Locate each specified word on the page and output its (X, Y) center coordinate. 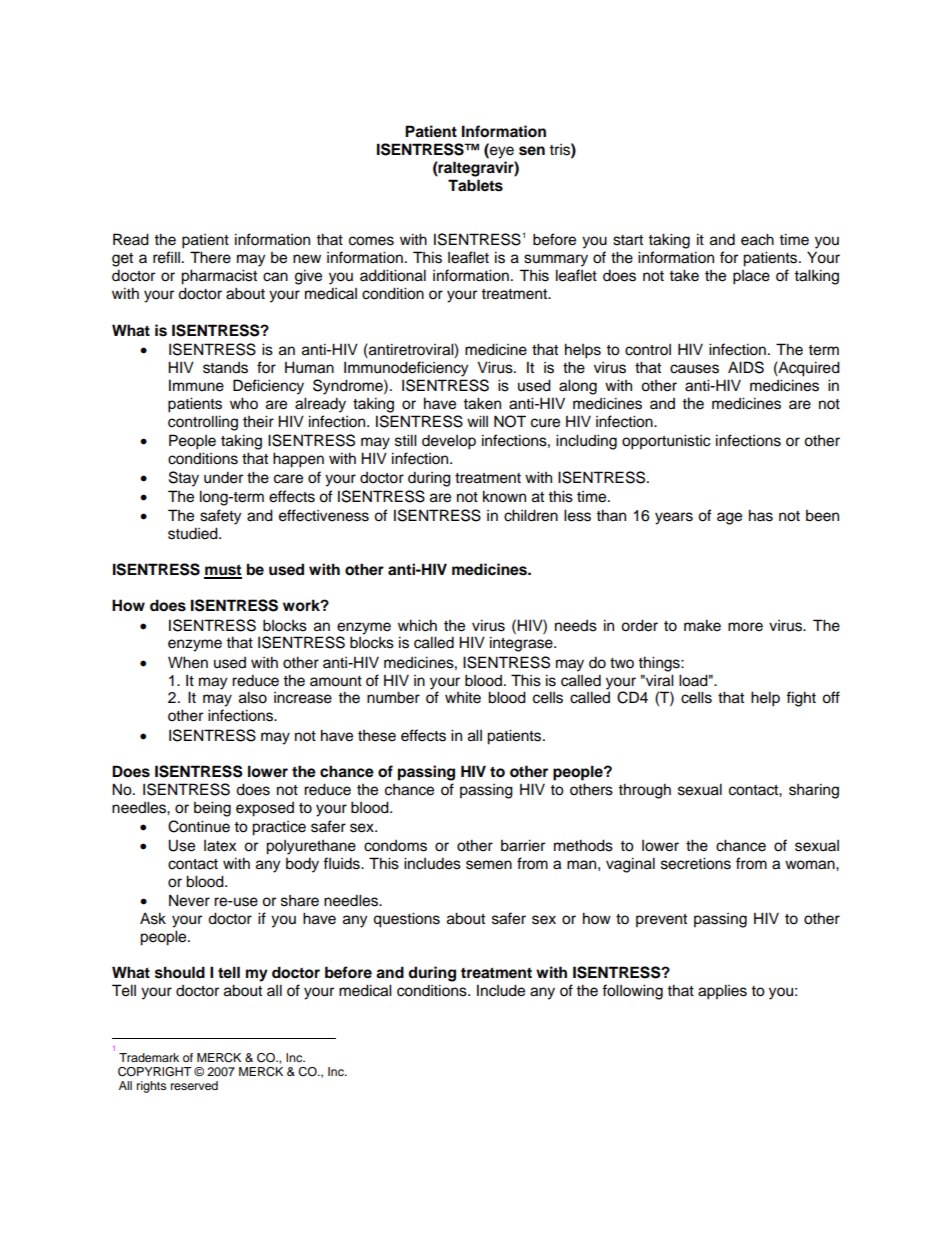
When (188, 662)
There (210, 257)
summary (556, 260)
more (745, 627)
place (751, 277)
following (632, 992)
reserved (194, 1085)
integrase (522, 644)
